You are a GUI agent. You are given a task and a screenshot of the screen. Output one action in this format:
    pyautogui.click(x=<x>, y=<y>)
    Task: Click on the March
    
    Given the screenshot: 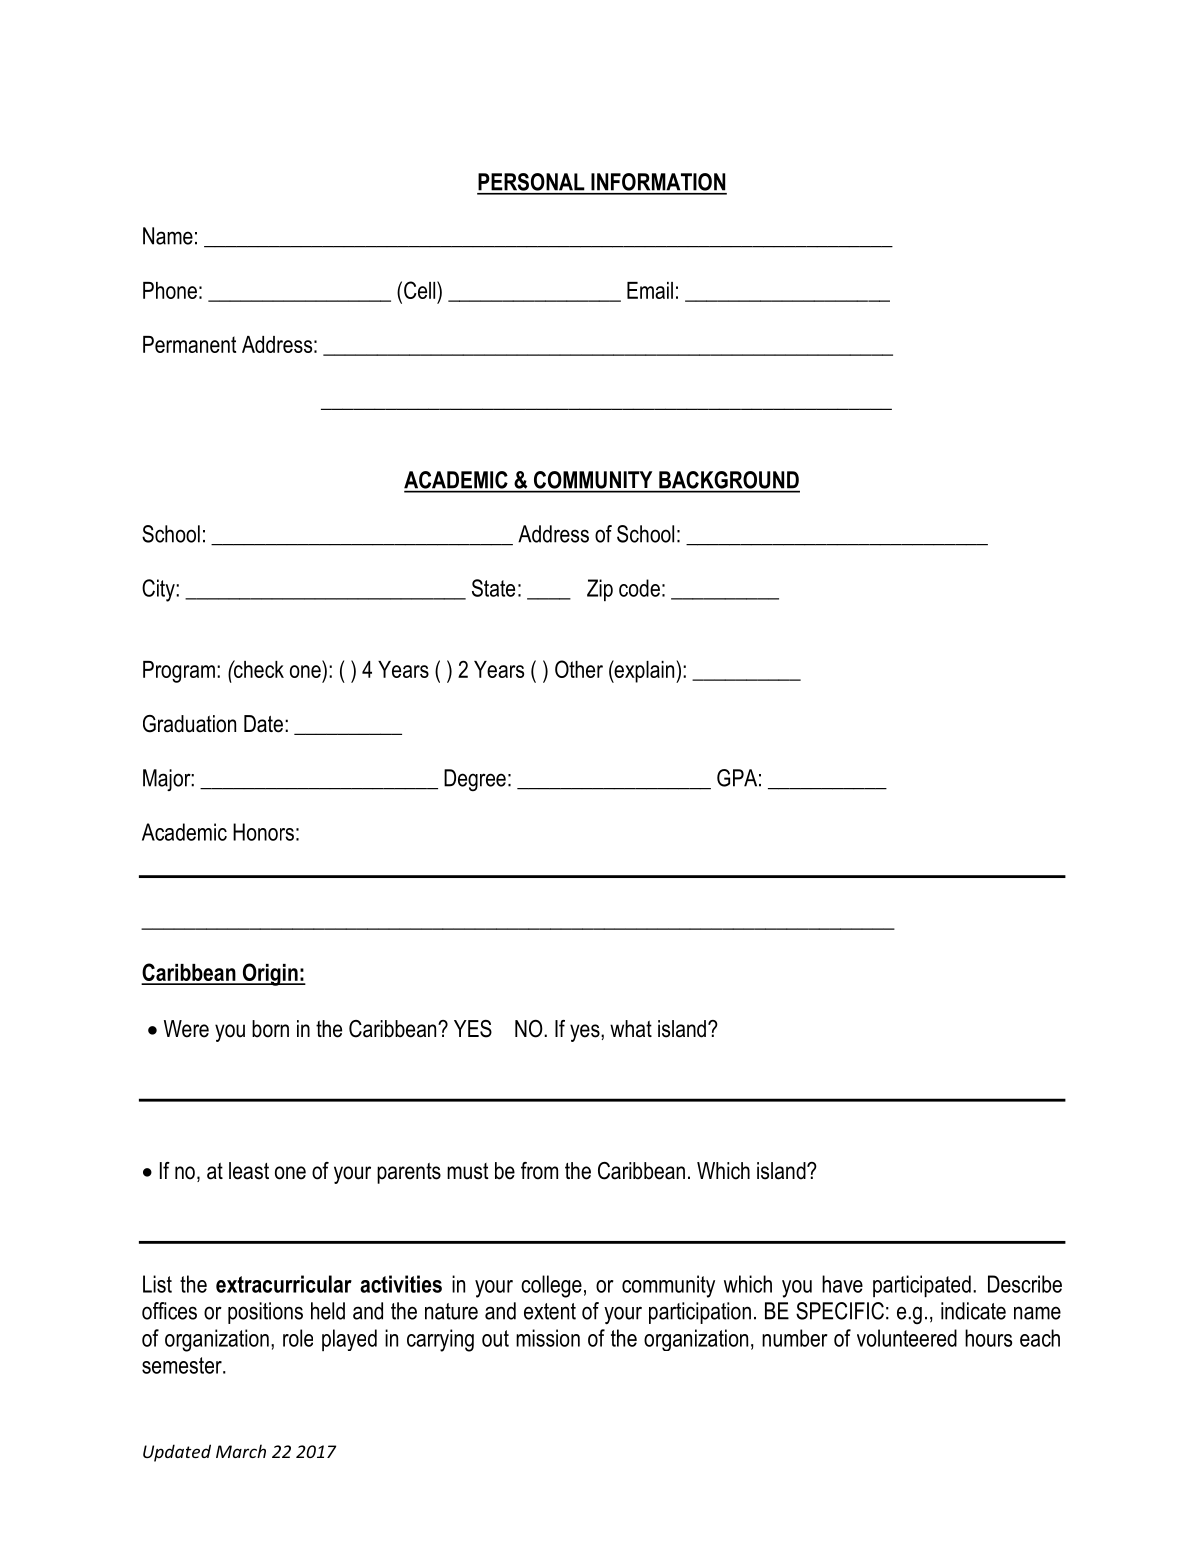 What is the action you would take?
    pyautogui.click(x=241, y=1451)
